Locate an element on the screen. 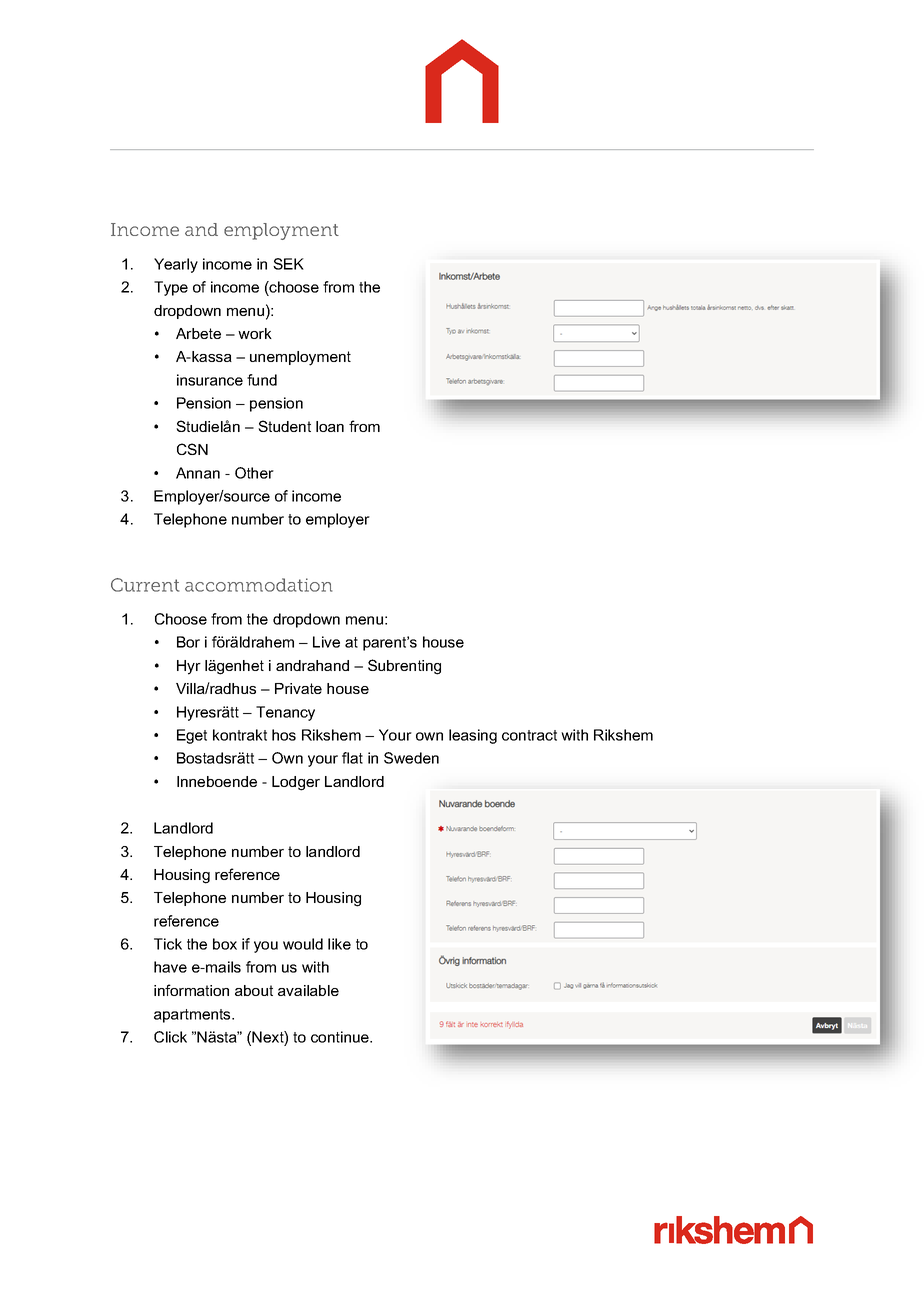 This screenshot has width=924, height=1308. accommodation is located at coordinates (258, 585).
